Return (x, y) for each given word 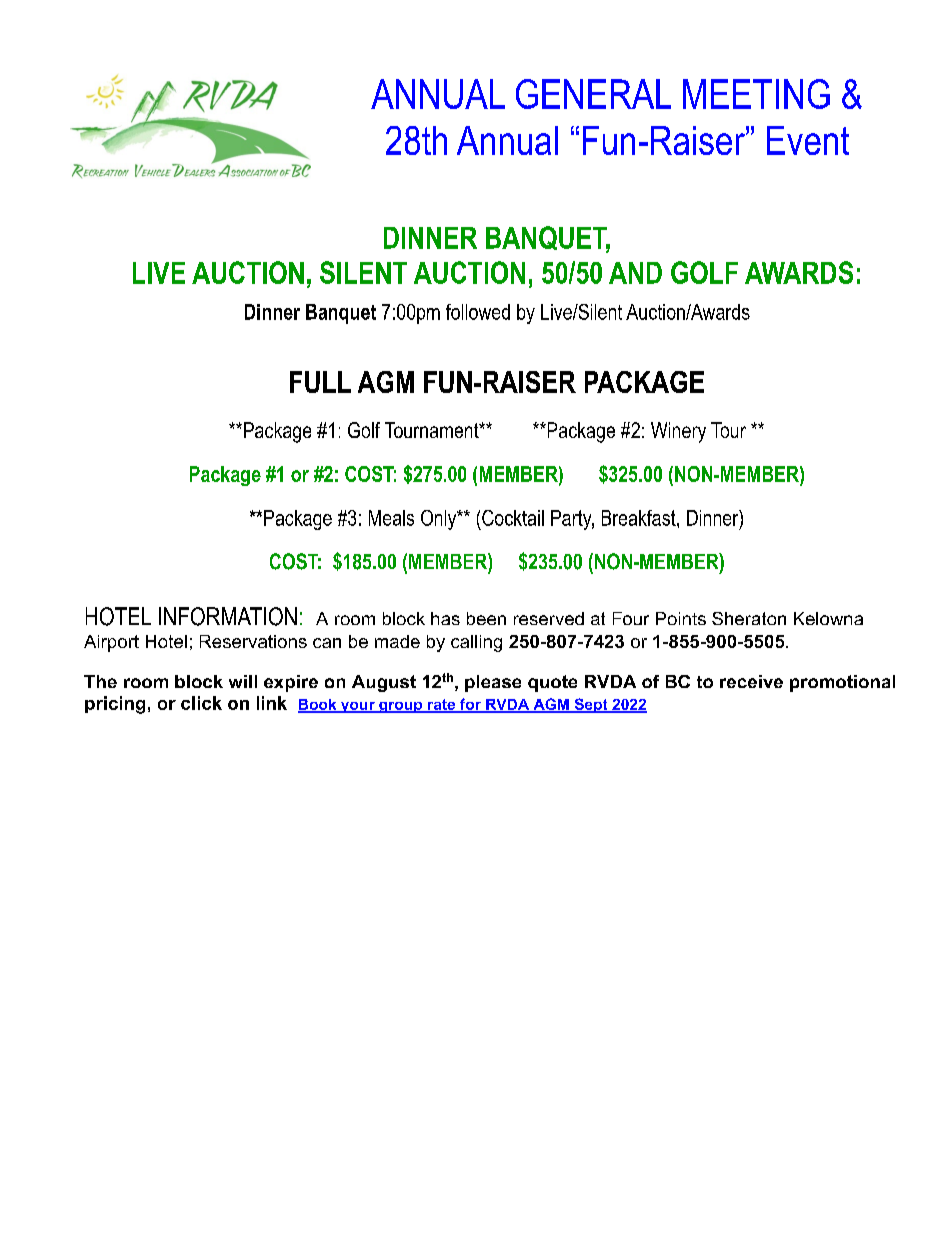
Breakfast (640, 518)
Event (808, 140)
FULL (320, 382)
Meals (391, 518)
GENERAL (593, 94)
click (201, 703)
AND (635, 273)
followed (478, 312)
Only (440, 520)
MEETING (756, 94)
